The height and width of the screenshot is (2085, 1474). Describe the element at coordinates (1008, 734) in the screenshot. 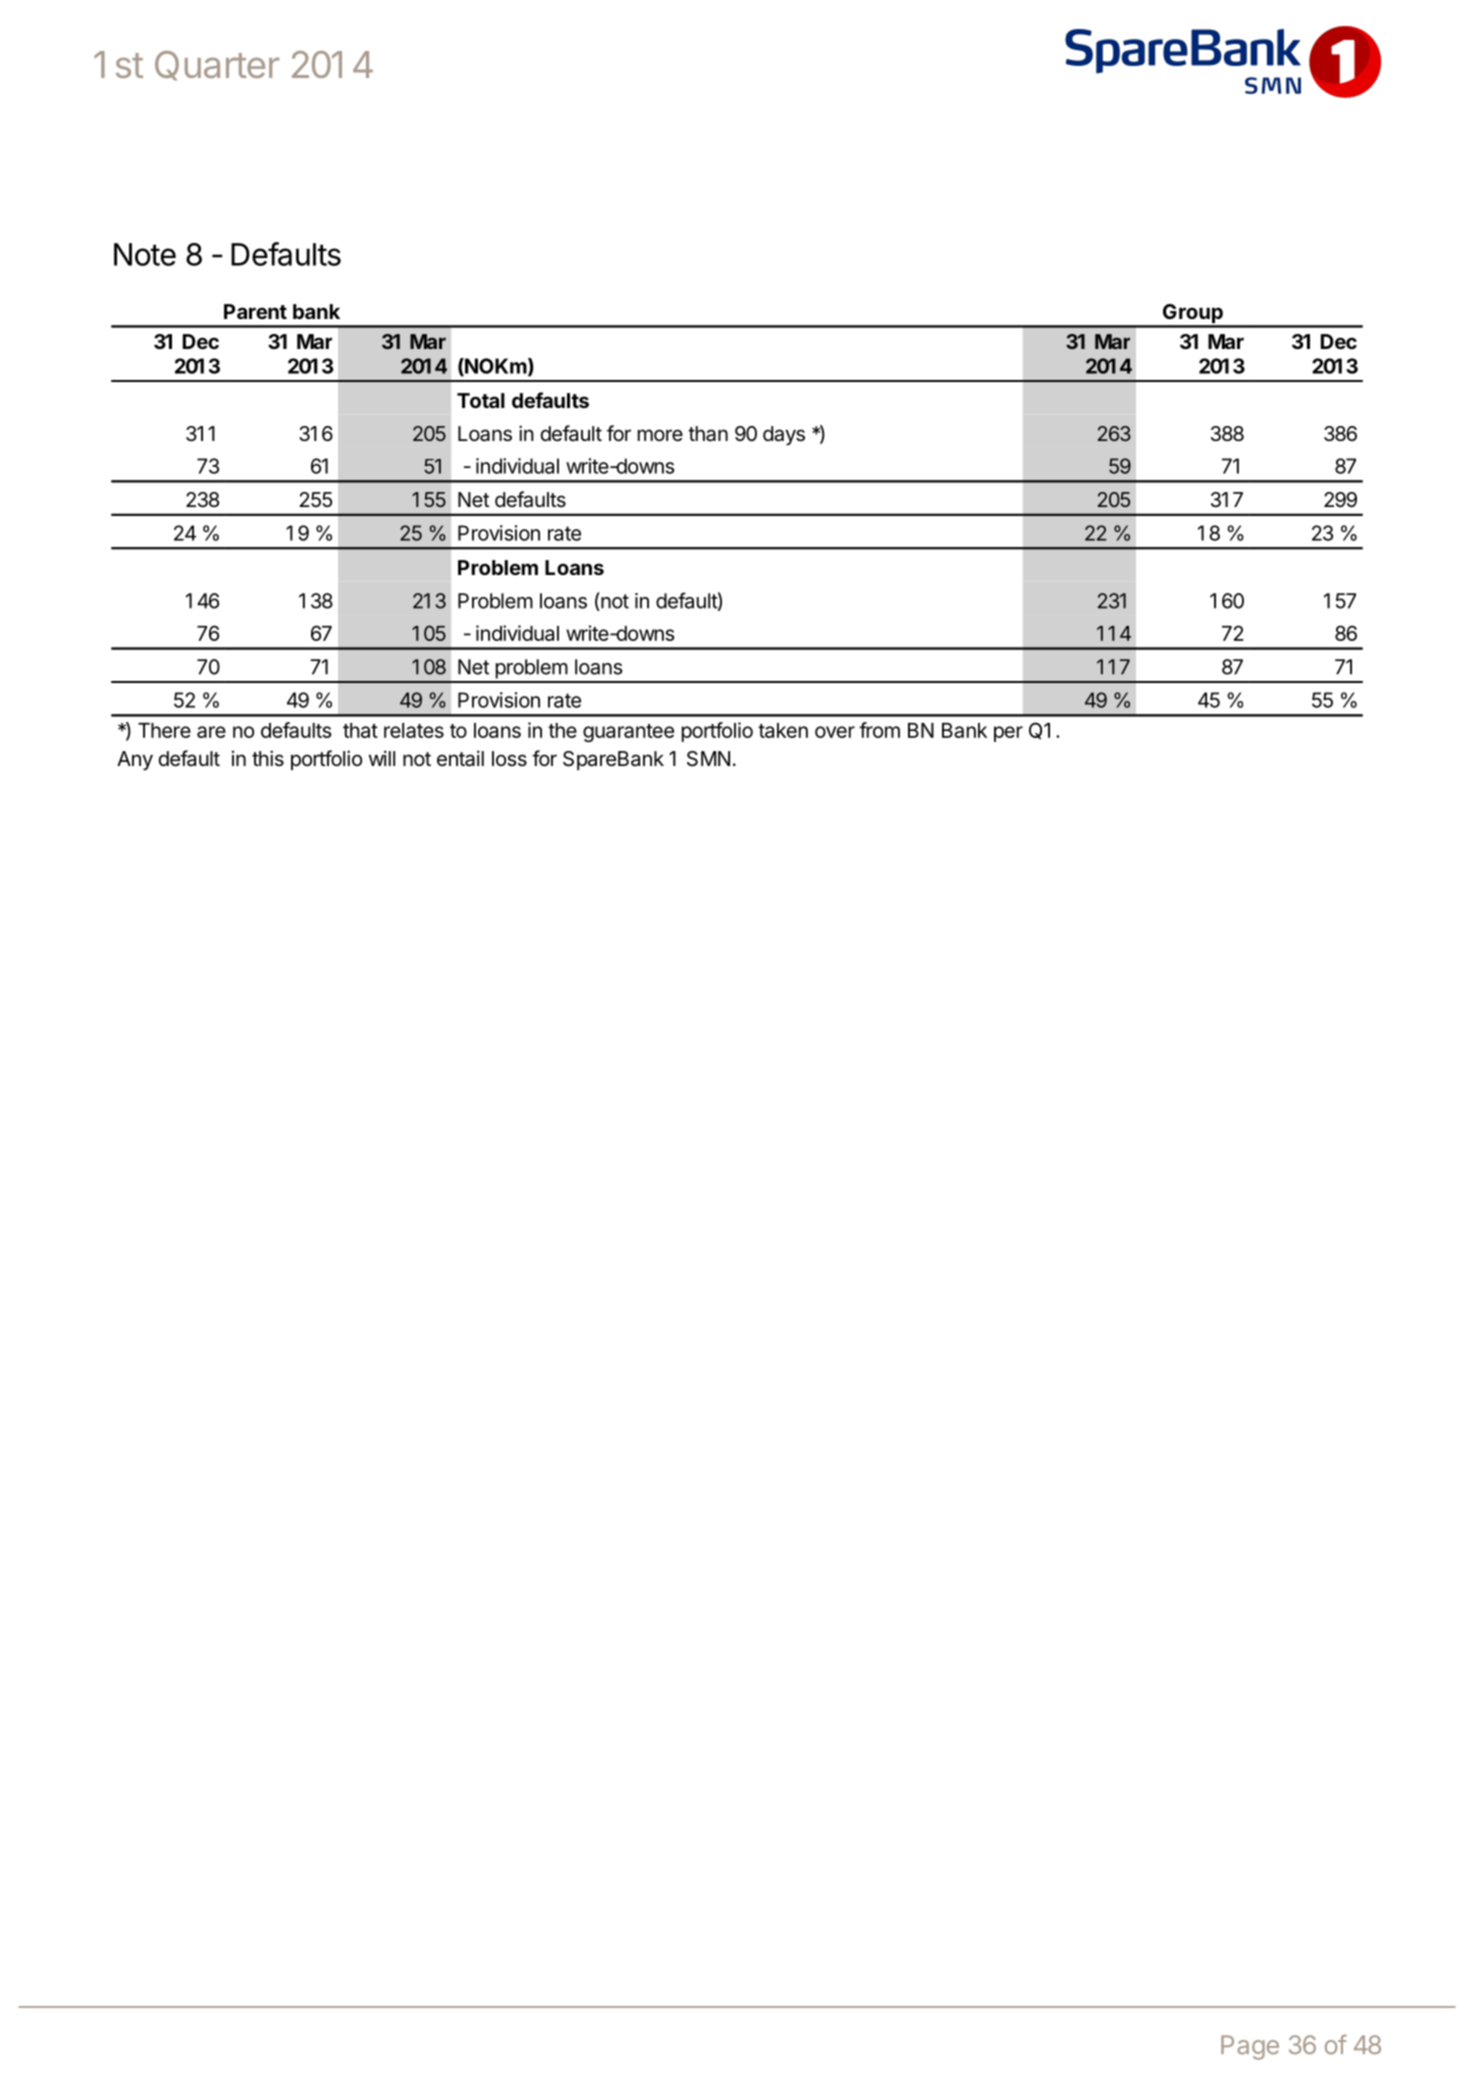

I see `per` at that location.
